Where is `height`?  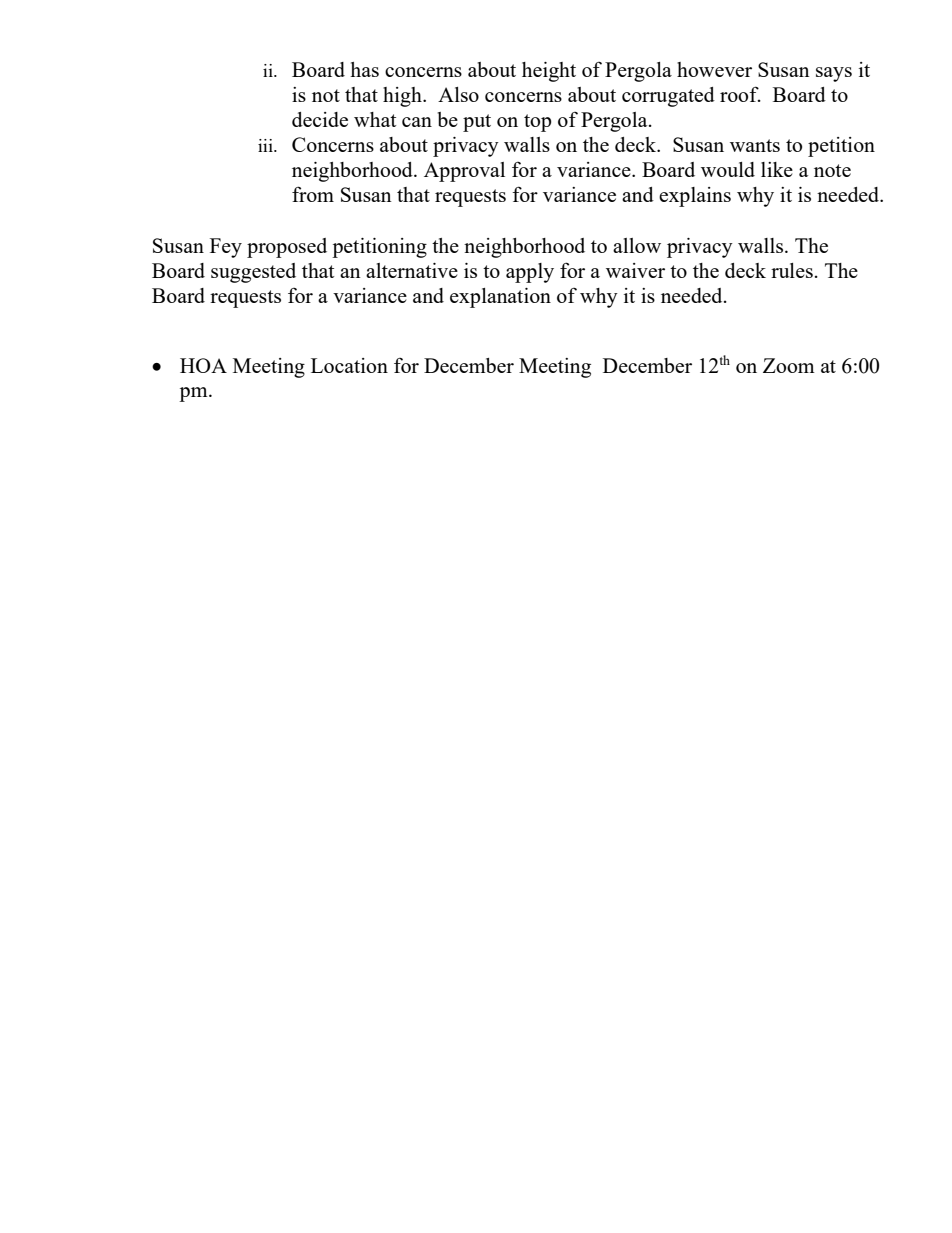
height is located at coordinates (549, 72).
